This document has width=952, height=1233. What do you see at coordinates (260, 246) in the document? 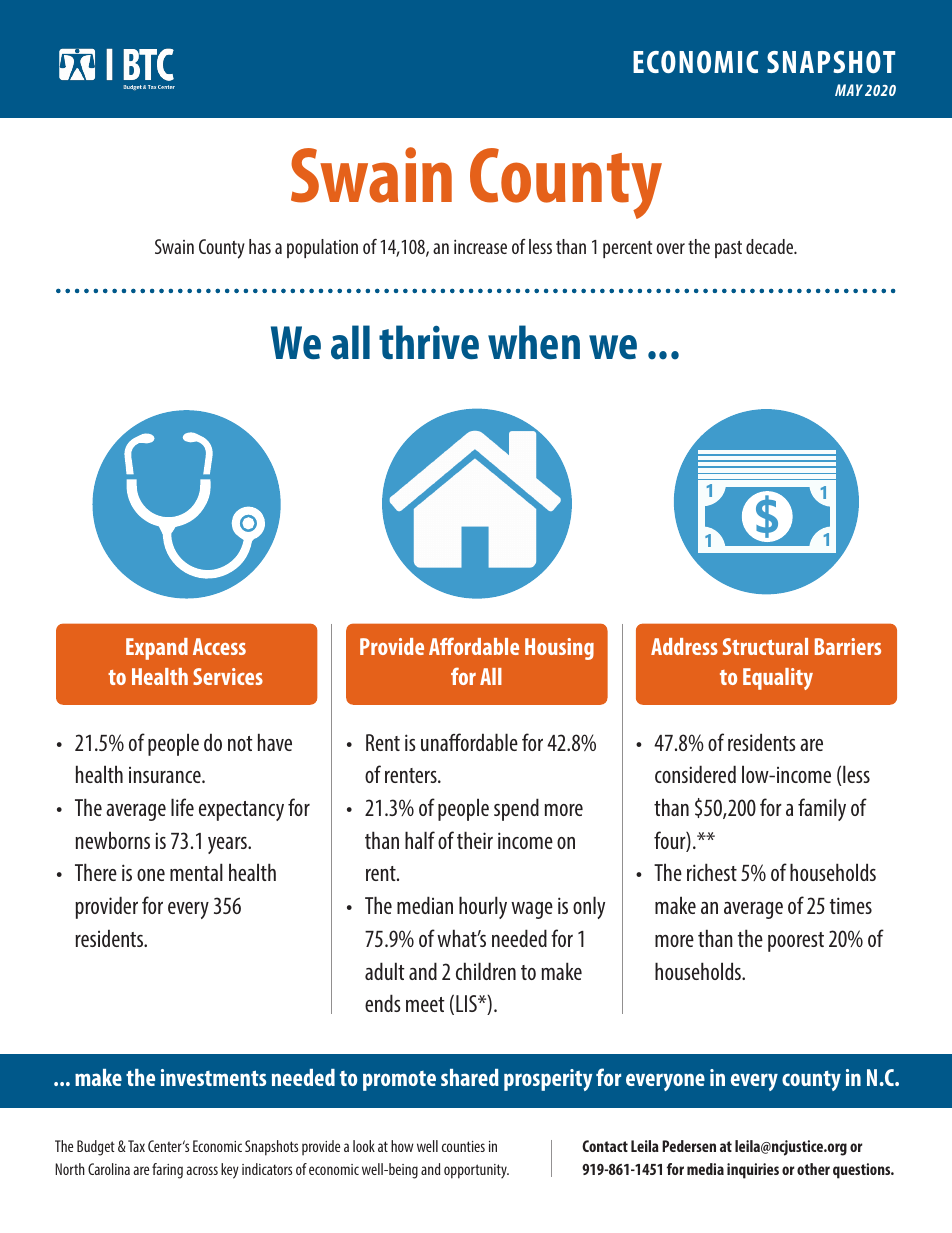
I see `has` at bounding box center [260, 246].
